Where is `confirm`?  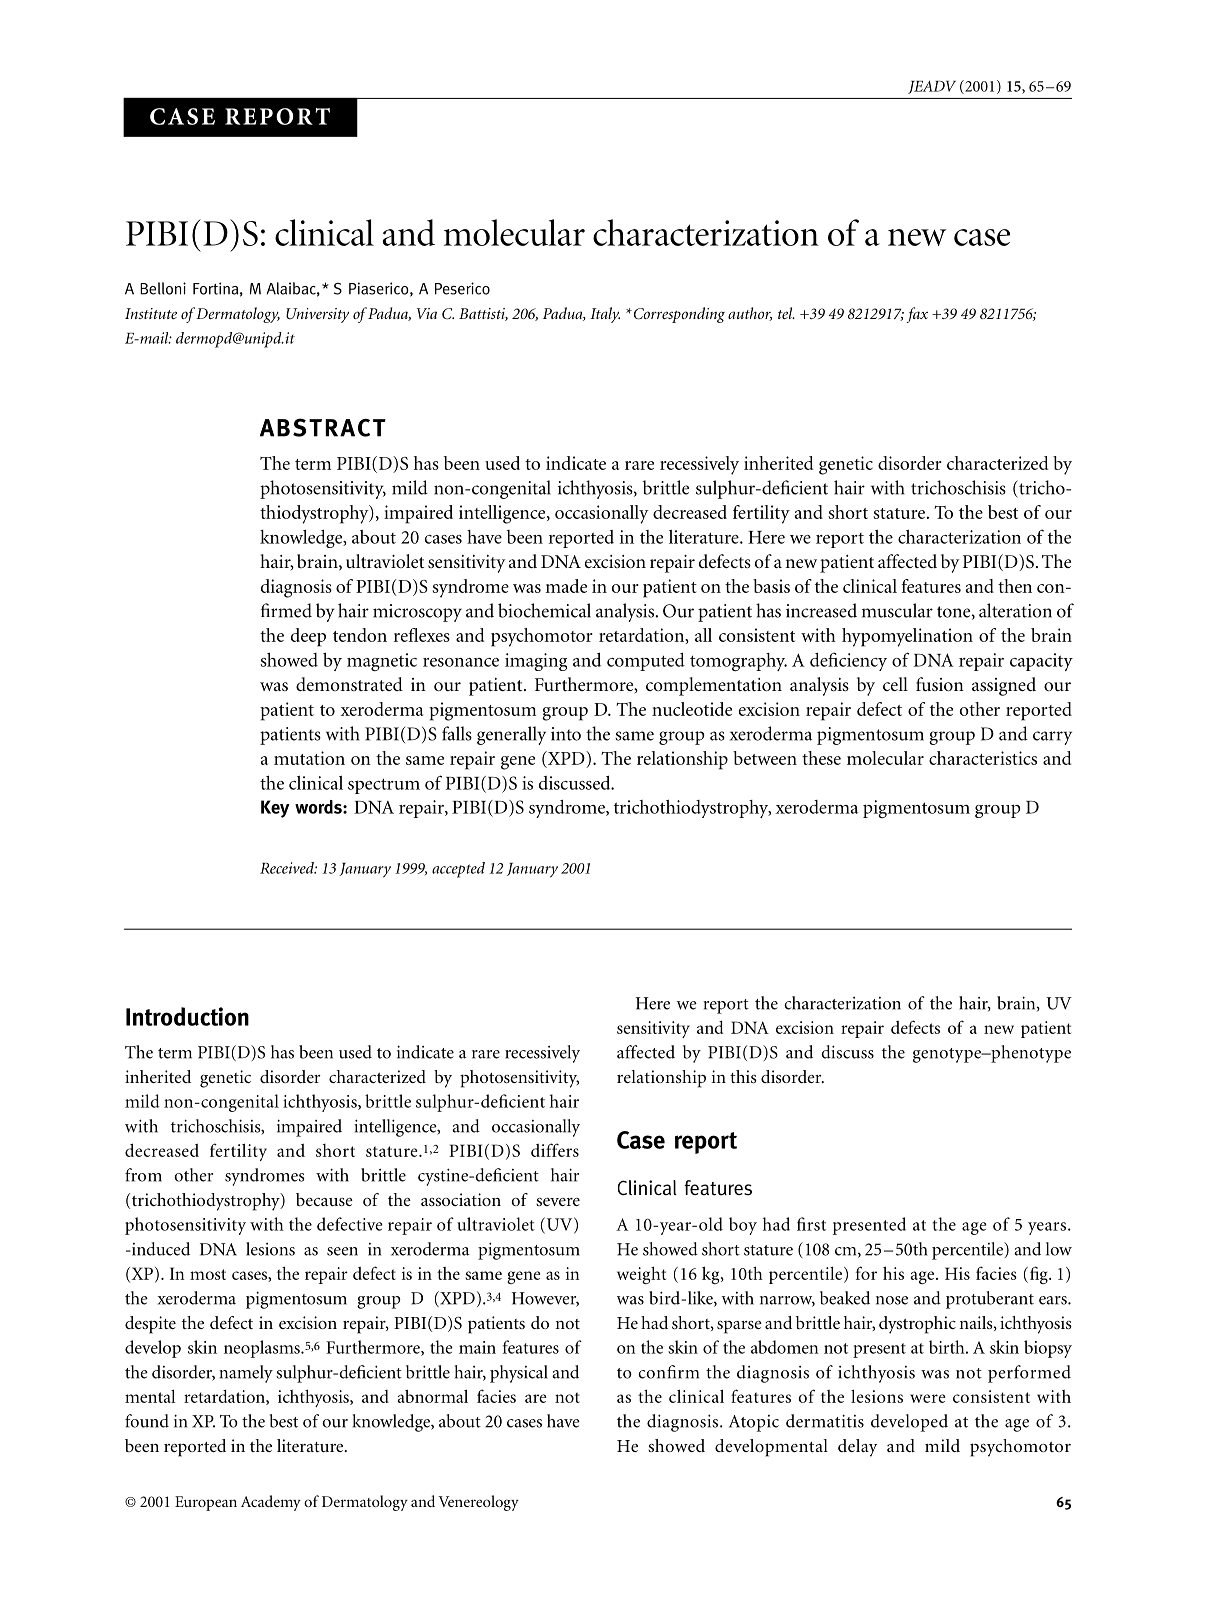 confirm is located at coordinates (668, 1372).
